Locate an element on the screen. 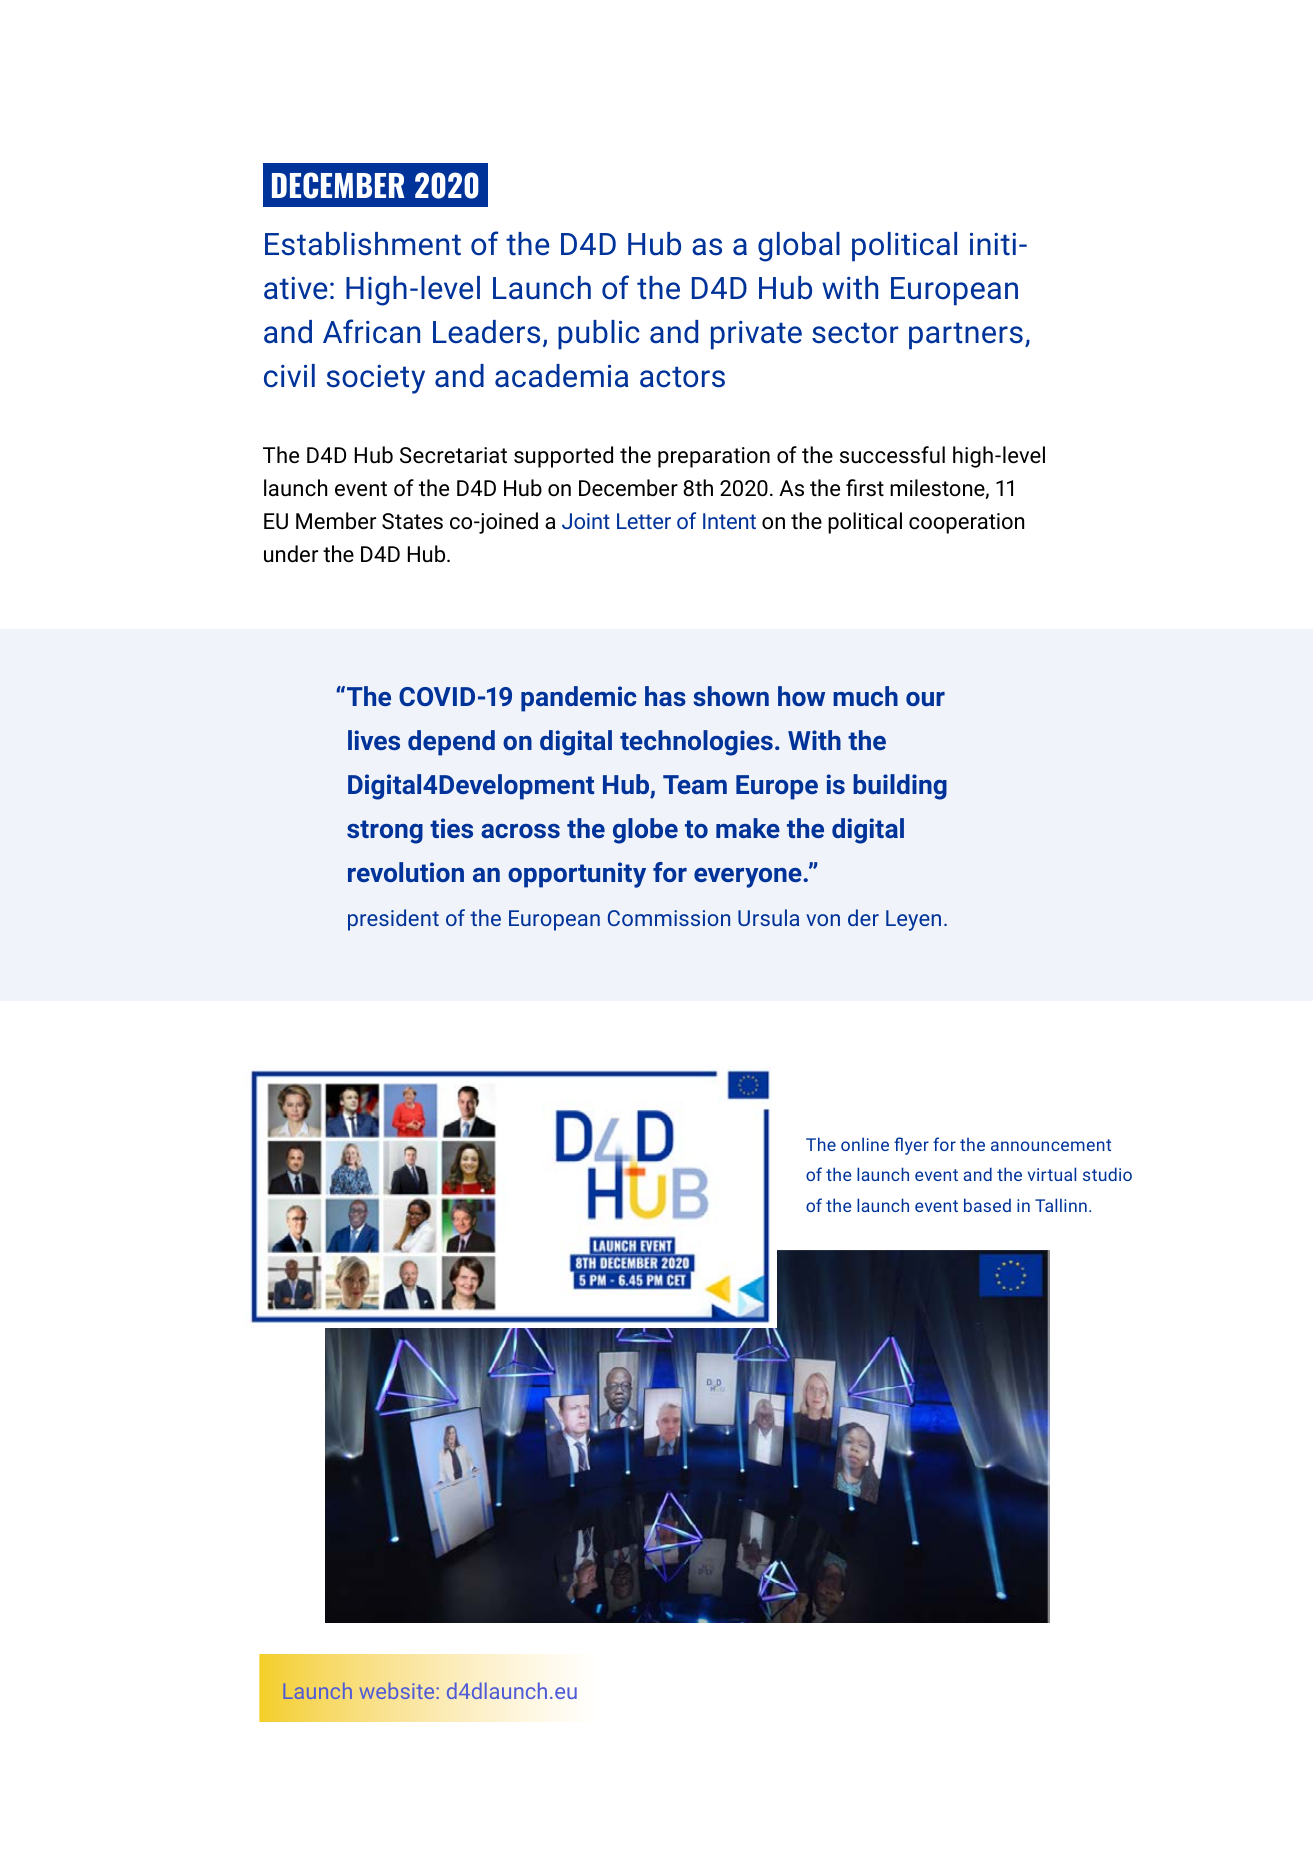 This screenshot has width=1313, height=1858. based is located at coordinates (987, 1205).
